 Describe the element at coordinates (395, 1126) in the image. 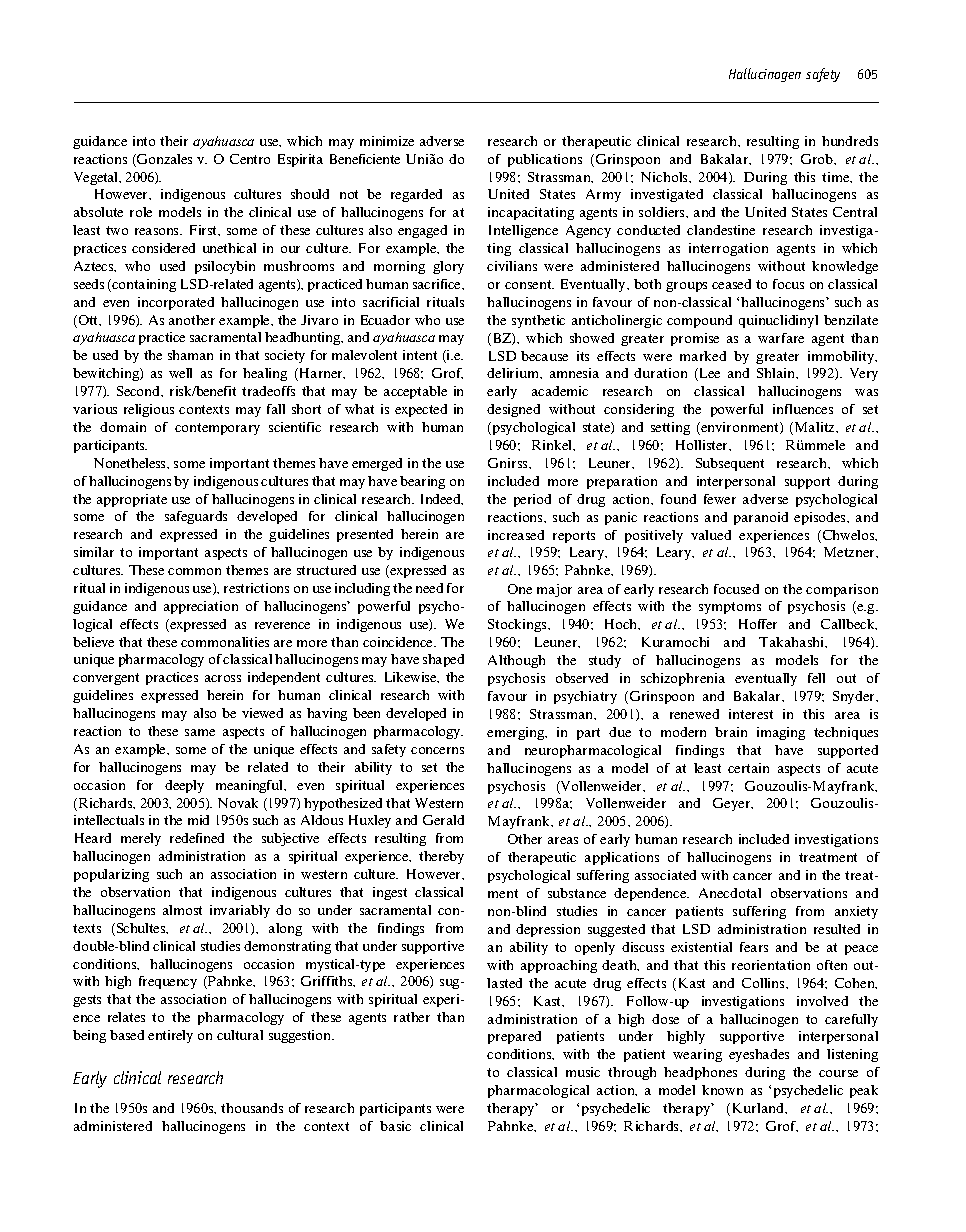

I see `basic` at that location.
